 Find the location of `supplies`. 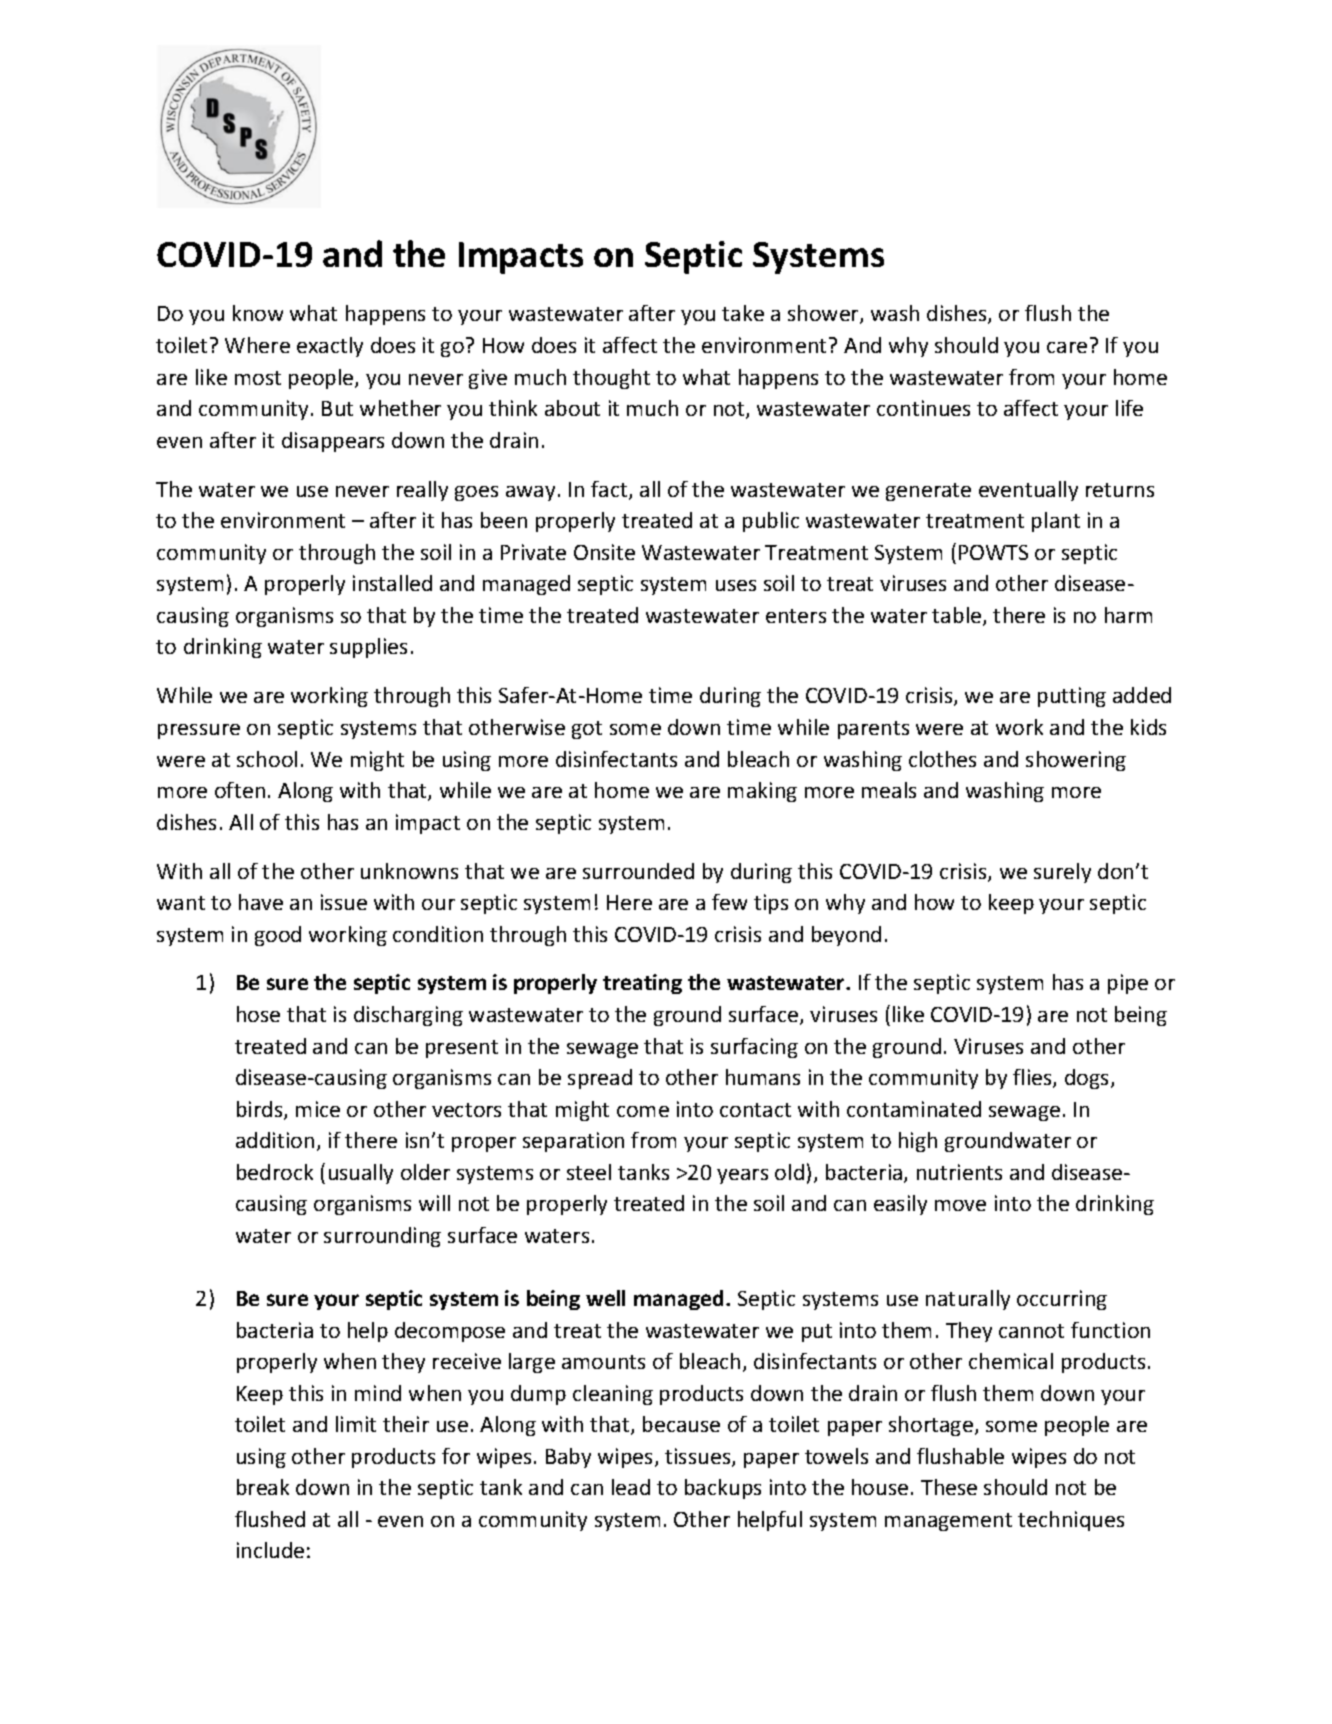

supplies is located at coordinates (368, 648).
